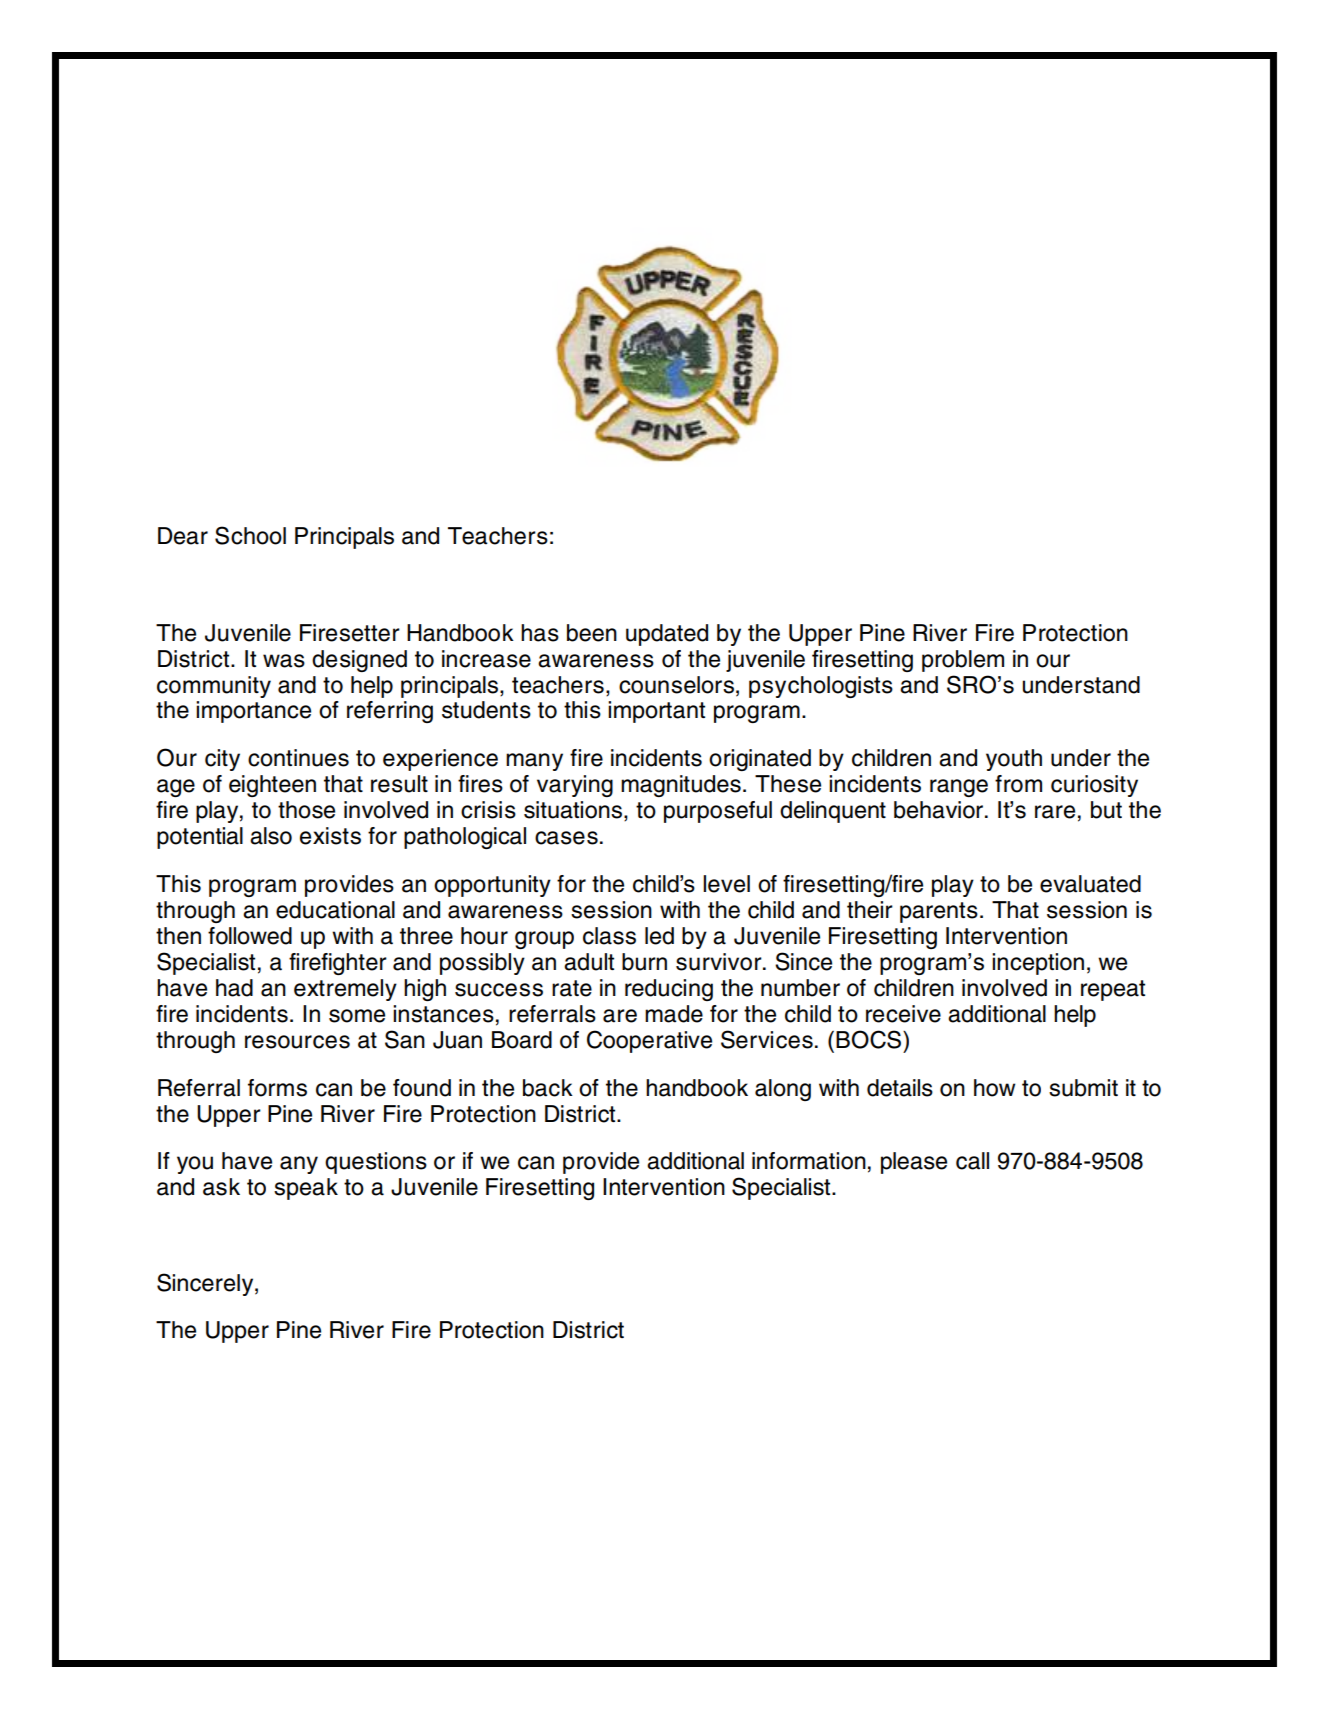 This image has width=1328, height=1718. What do you see at coordinates (271, 836) in the image?
I see `also` at bounding box center [271, 836].
